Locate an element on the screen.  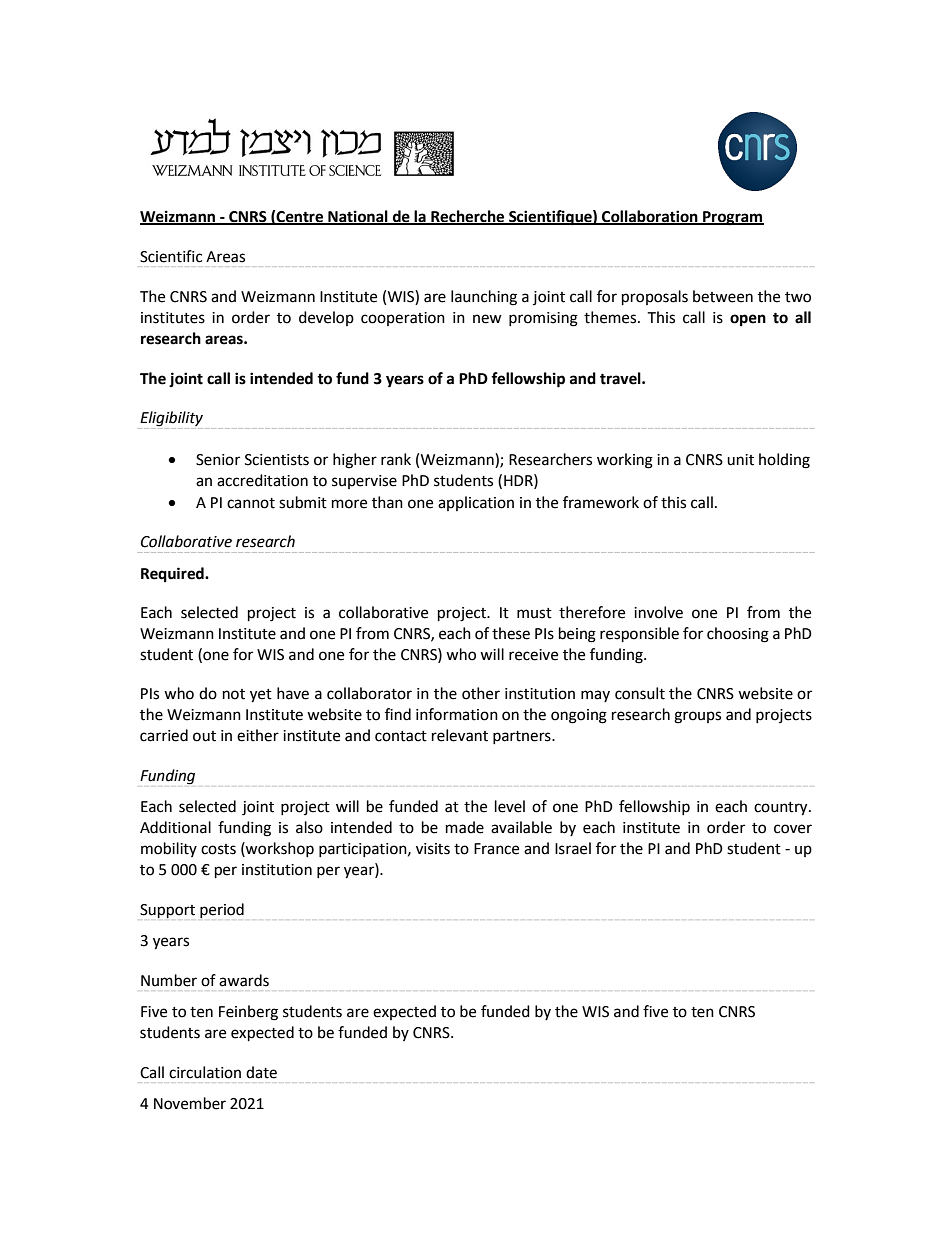
Program is located at coordinates (732, 218).
